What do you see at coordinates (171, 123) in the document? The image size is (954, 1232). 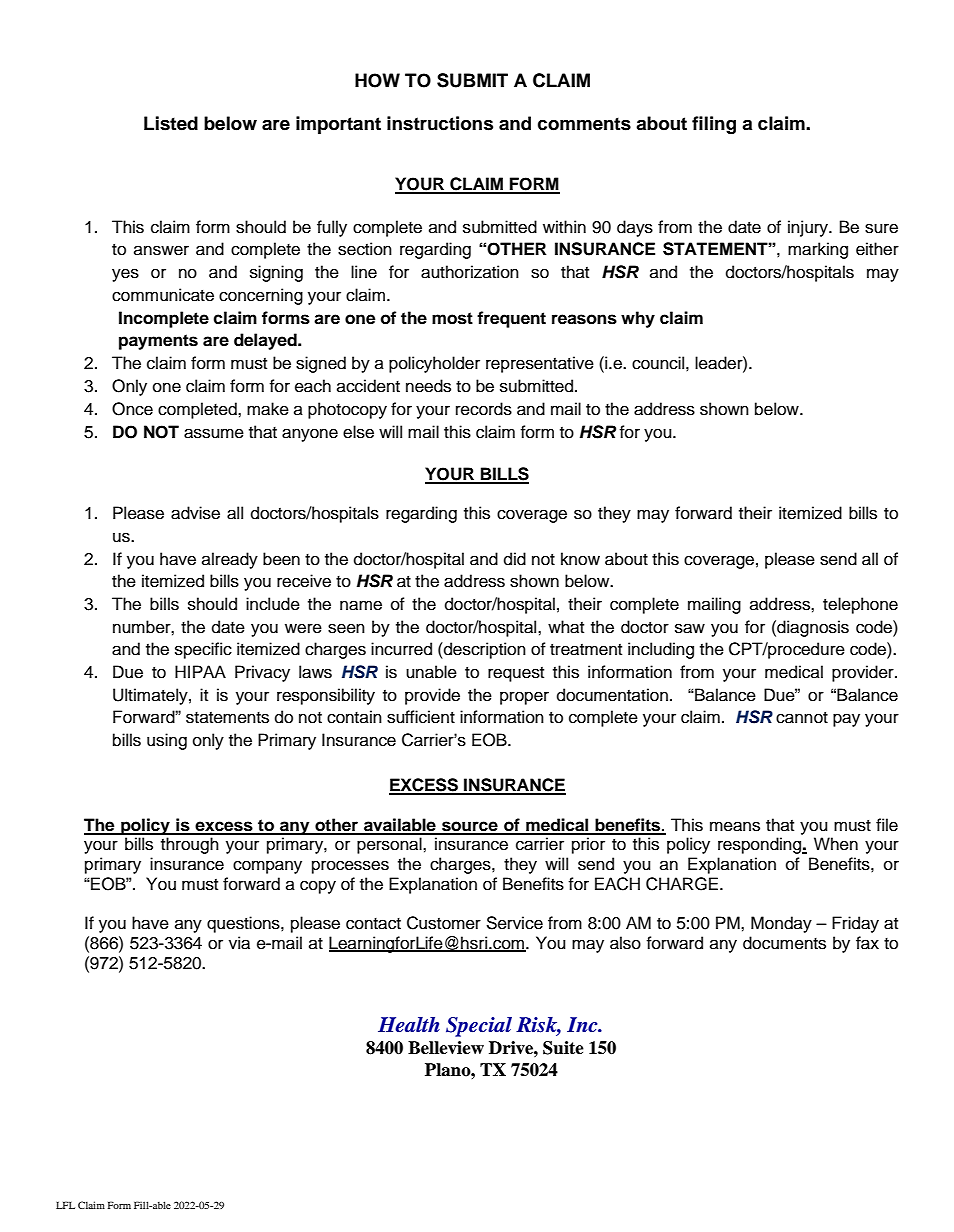 I see `Listed` at bounding box center [171, 123].
